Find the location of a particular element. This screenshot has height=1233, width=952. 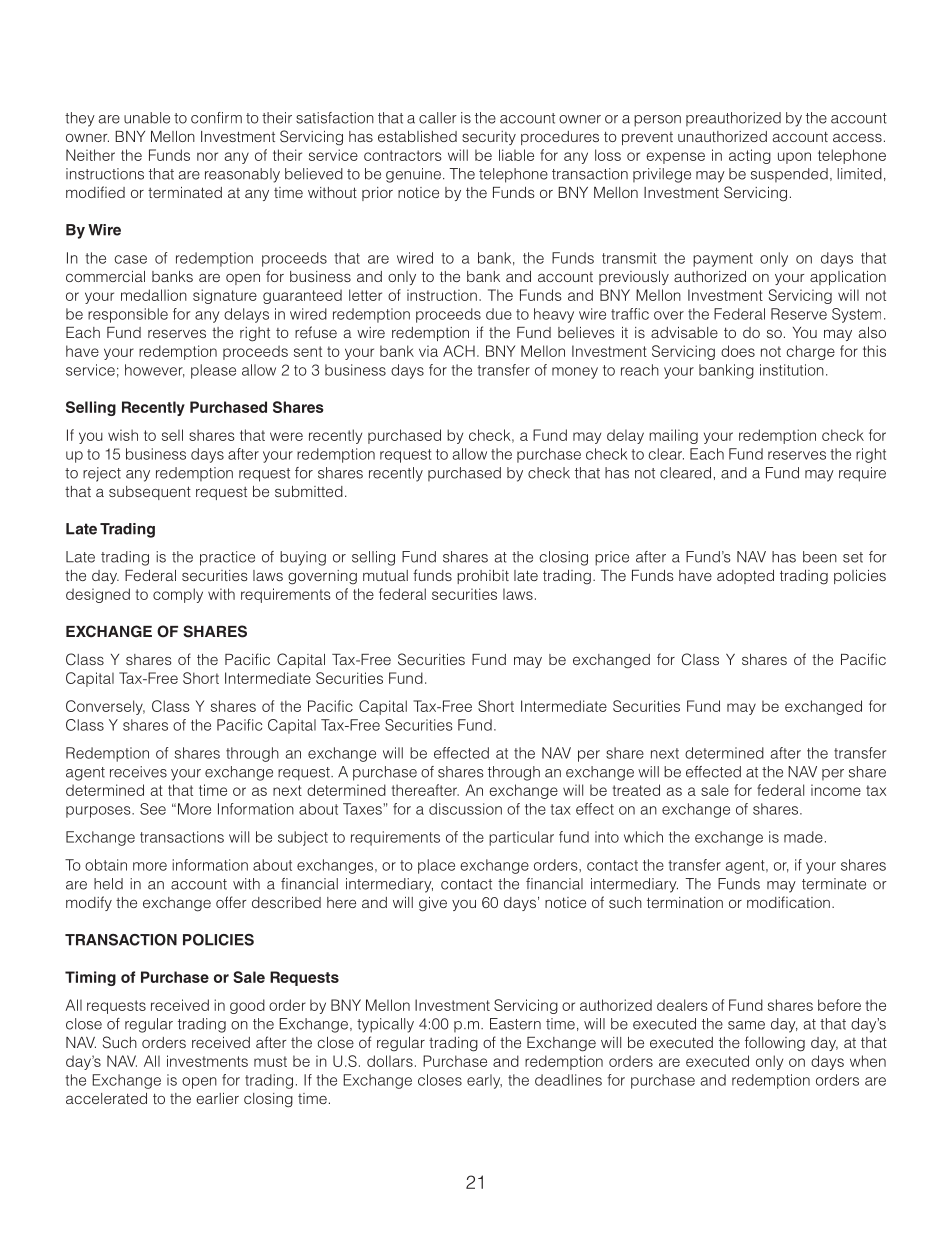

upon is located at coordinates (794, 158).
